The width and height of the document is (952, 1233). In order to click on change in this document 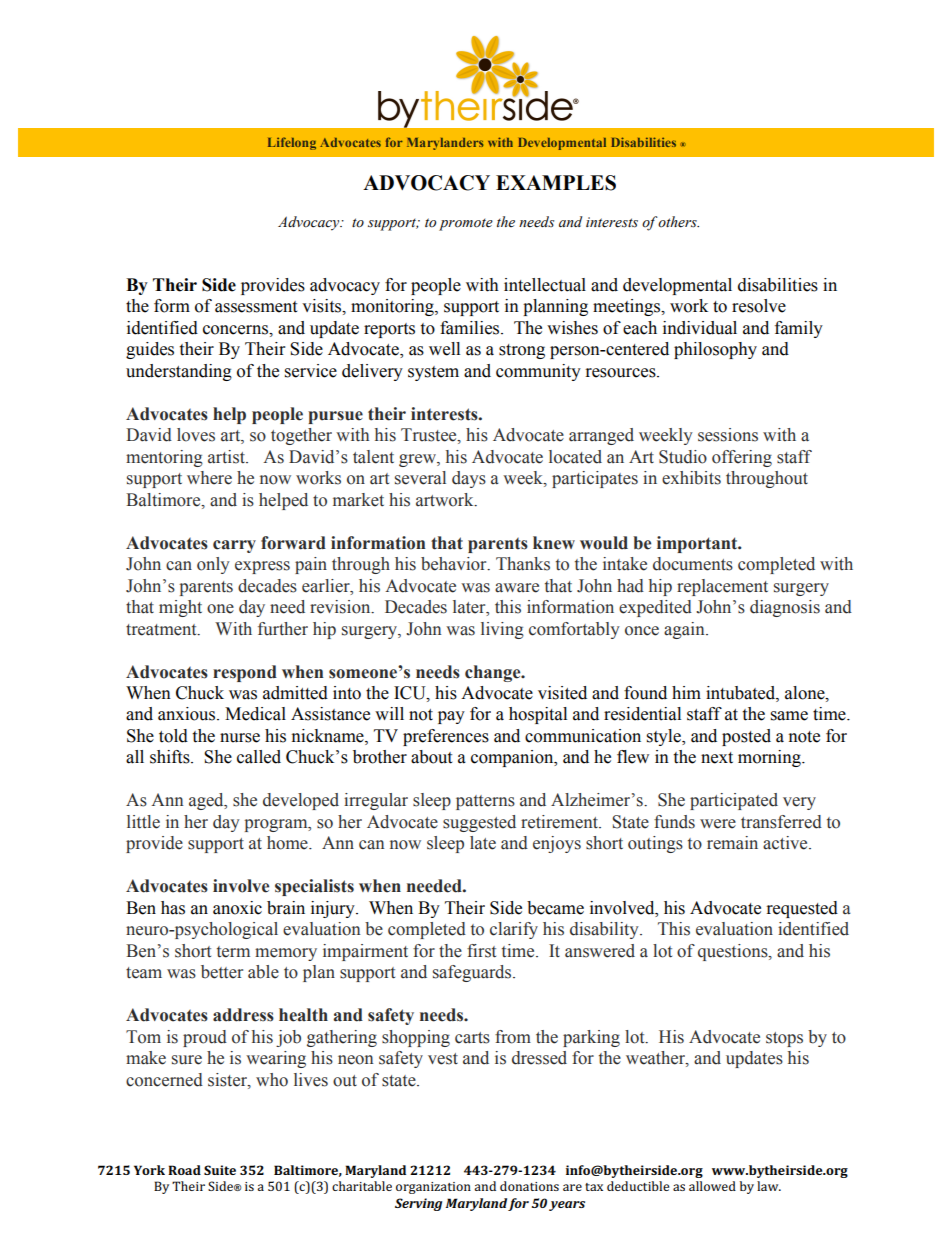, I will do `click(494, 673)`.
